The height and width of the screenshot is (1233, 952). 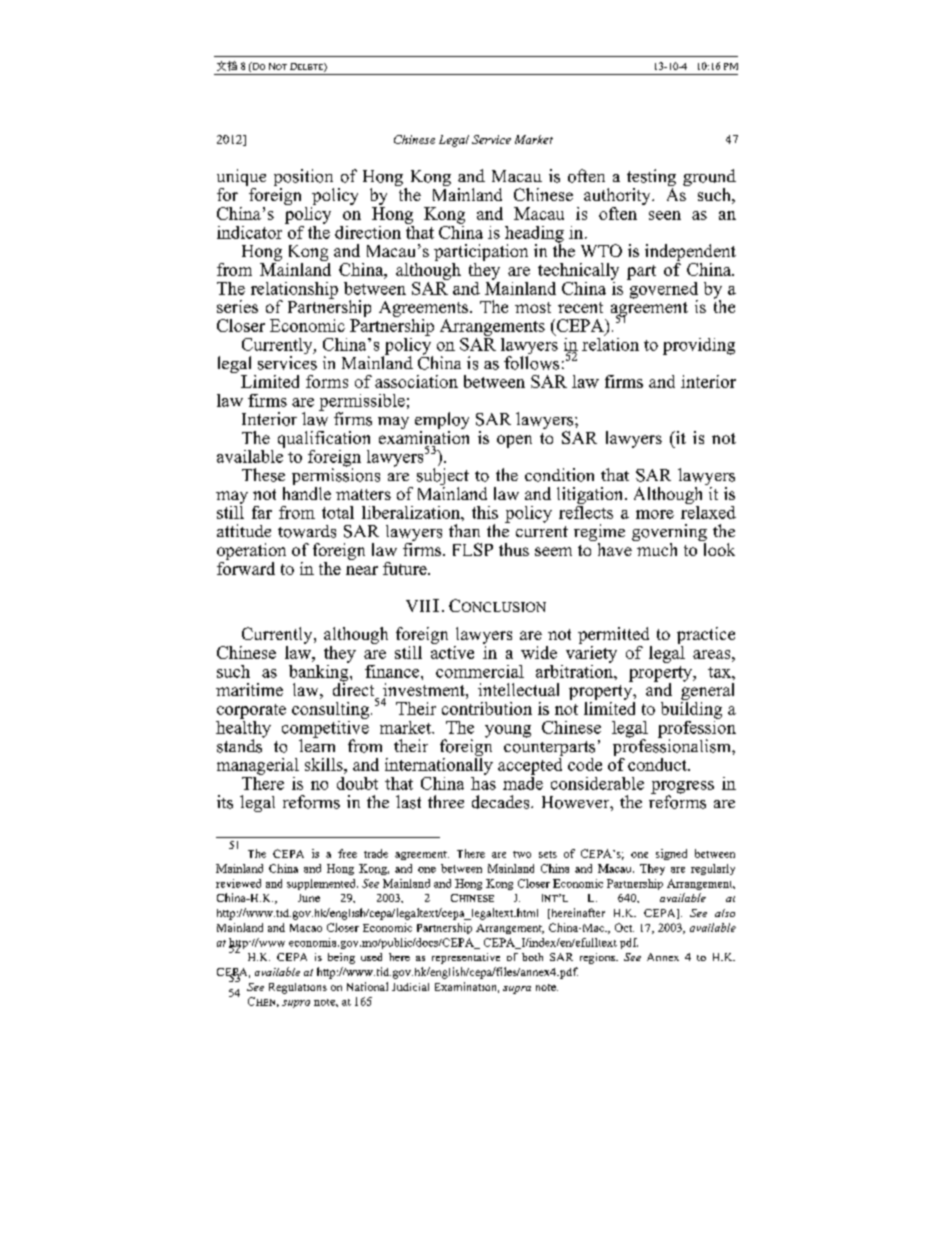 What do you see at coordinates (246, 567) in the screenshot?
I see `forward` at bounding box center [246, 567].
